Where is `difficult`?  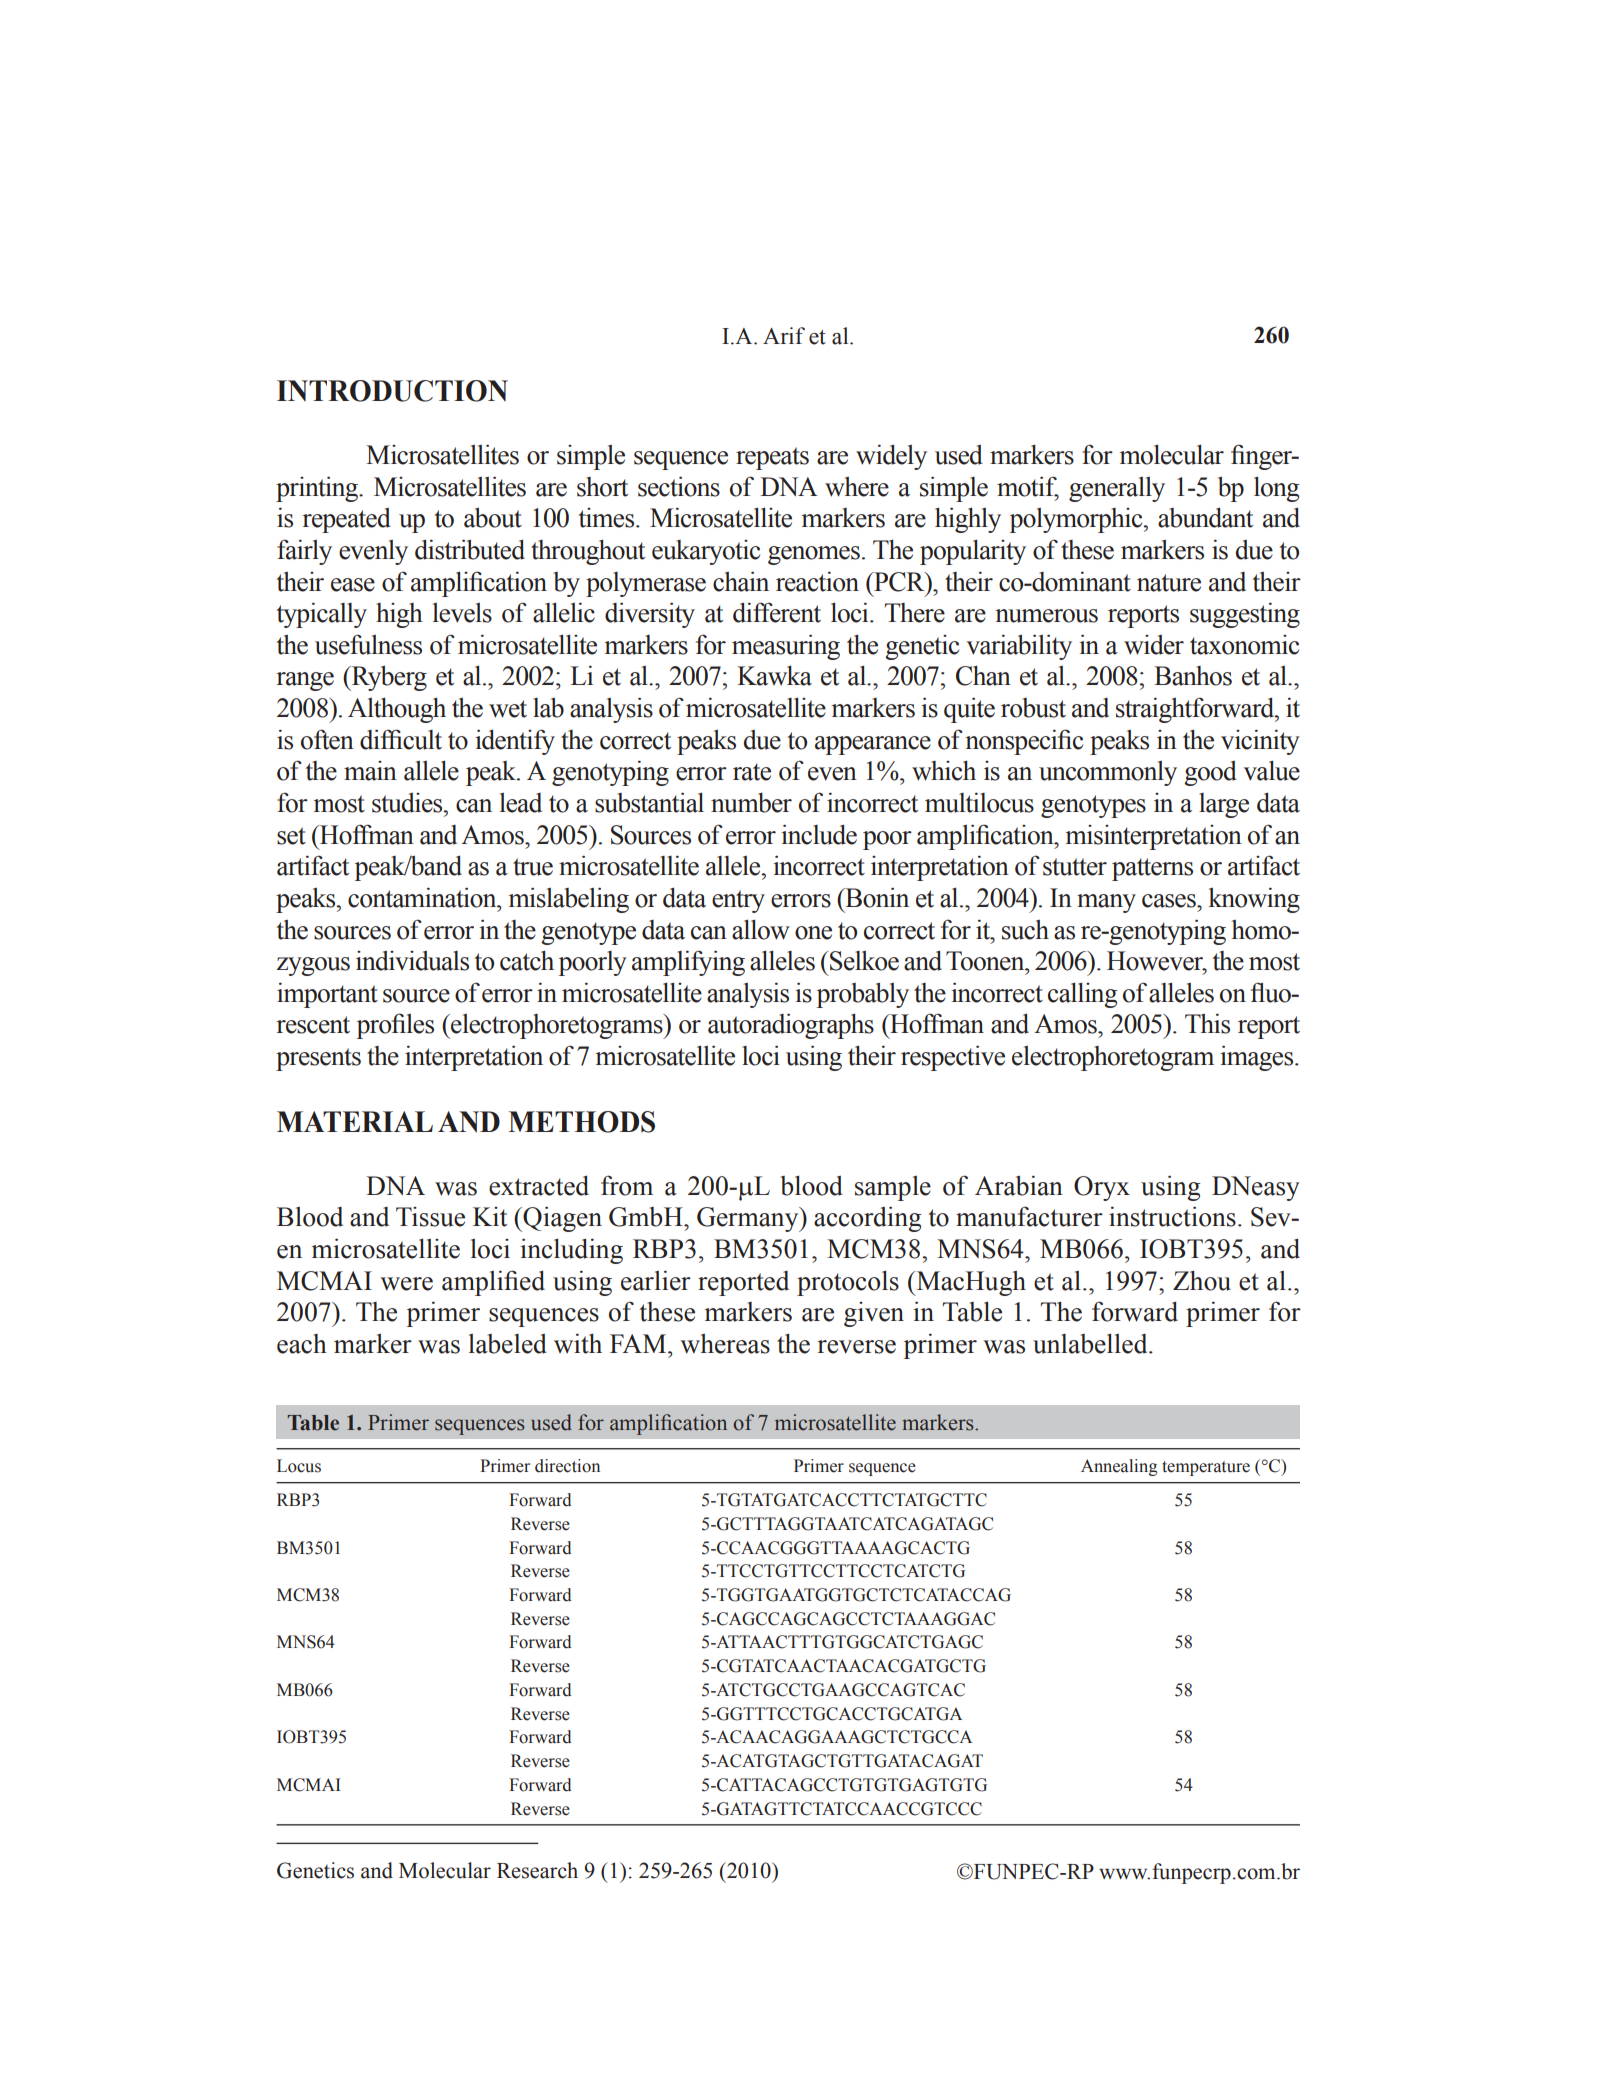 difficult is located at coordinates (401, 739).
